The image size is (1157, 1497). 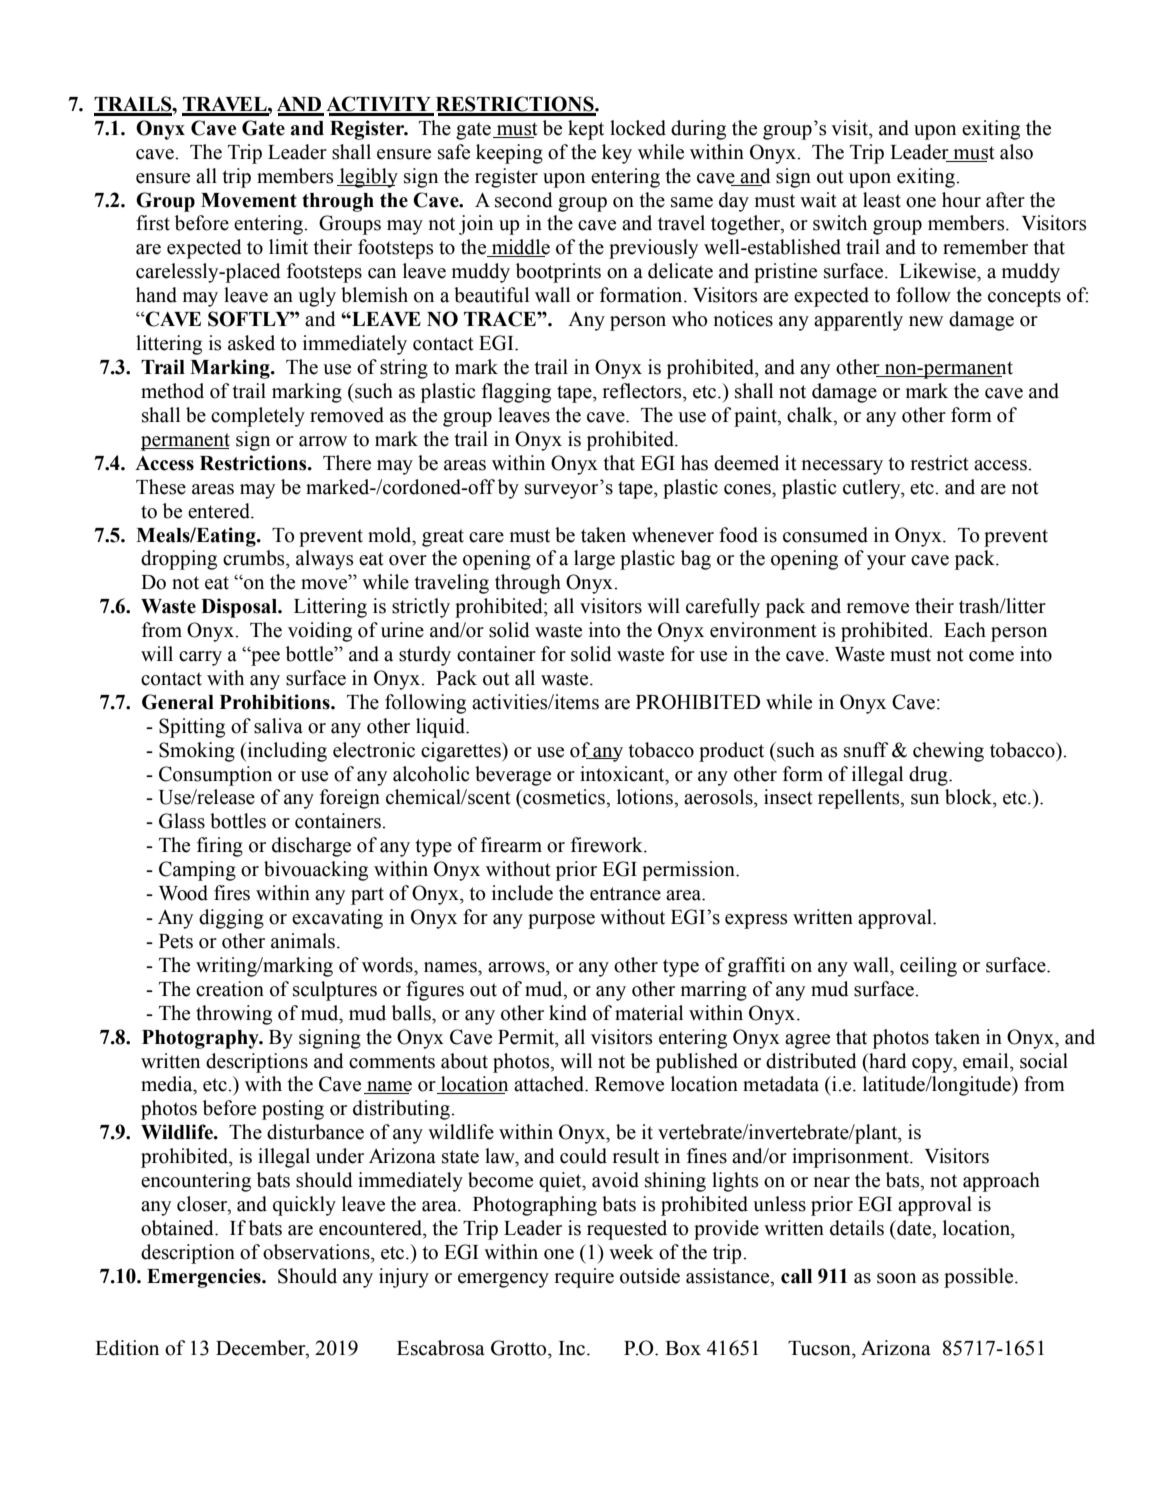 I want to click on cosmetics, so click(x=564, y=797).
